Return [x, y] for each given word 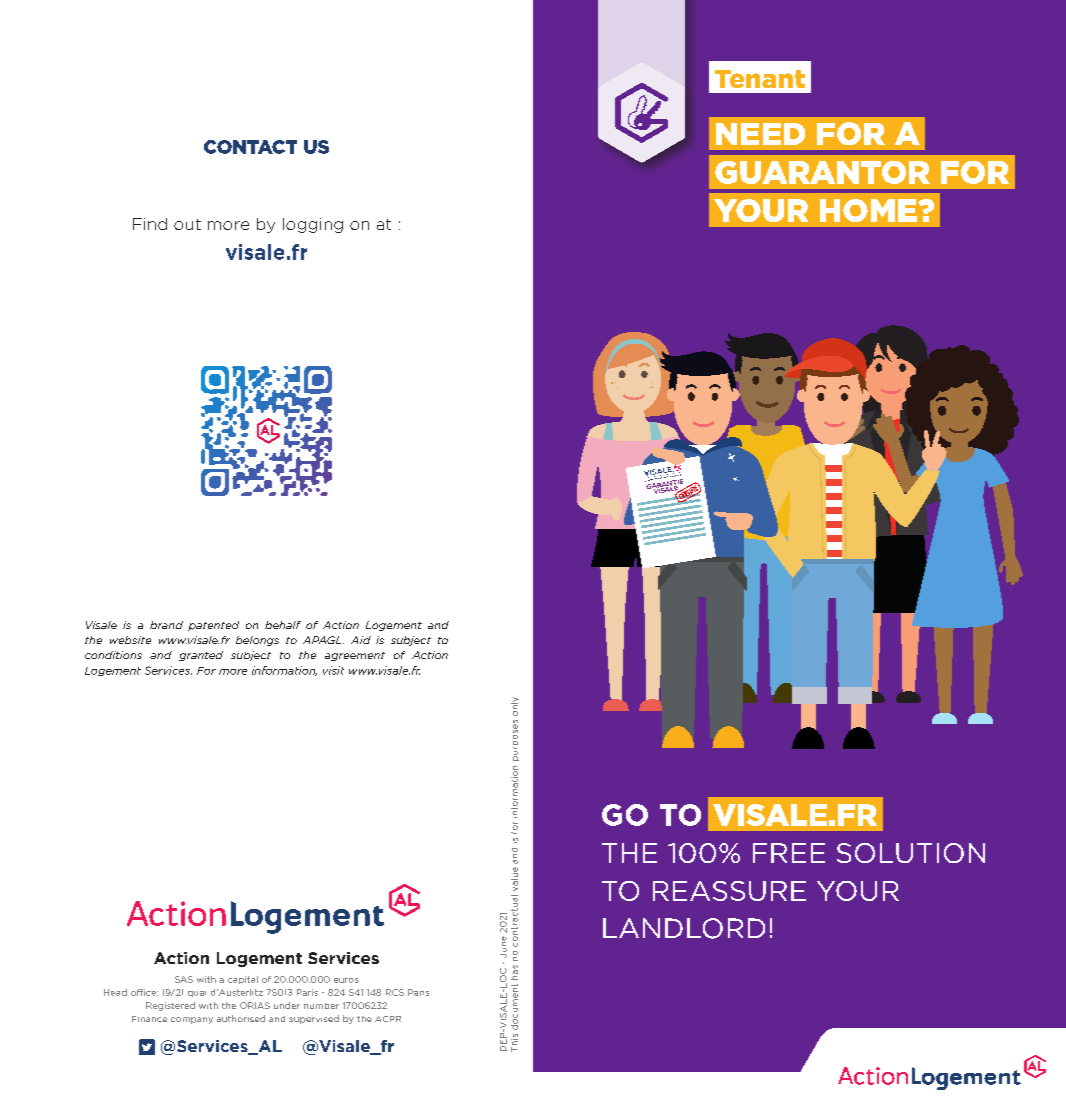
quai [197, 994]
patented [213, 626]
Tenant [760, 79]
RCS [395, 992]
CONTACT [250, 147]
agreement [355, 656]
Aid [361, 640]
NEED [760, 134]
